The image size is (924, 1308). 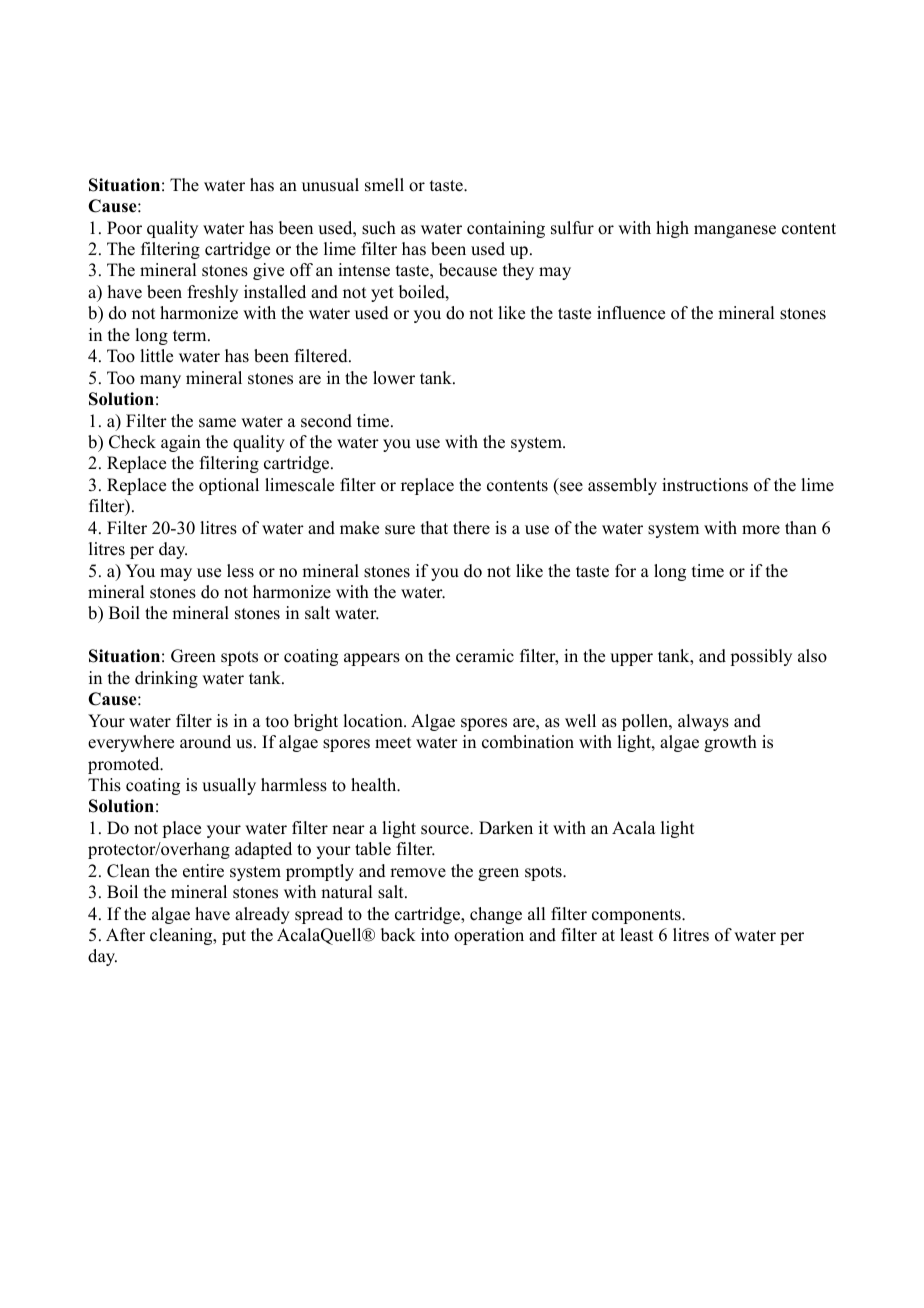 What do you see at coordinates (234, 937) in the screenshot?
I see `put` at bounding box center [234, 937].
